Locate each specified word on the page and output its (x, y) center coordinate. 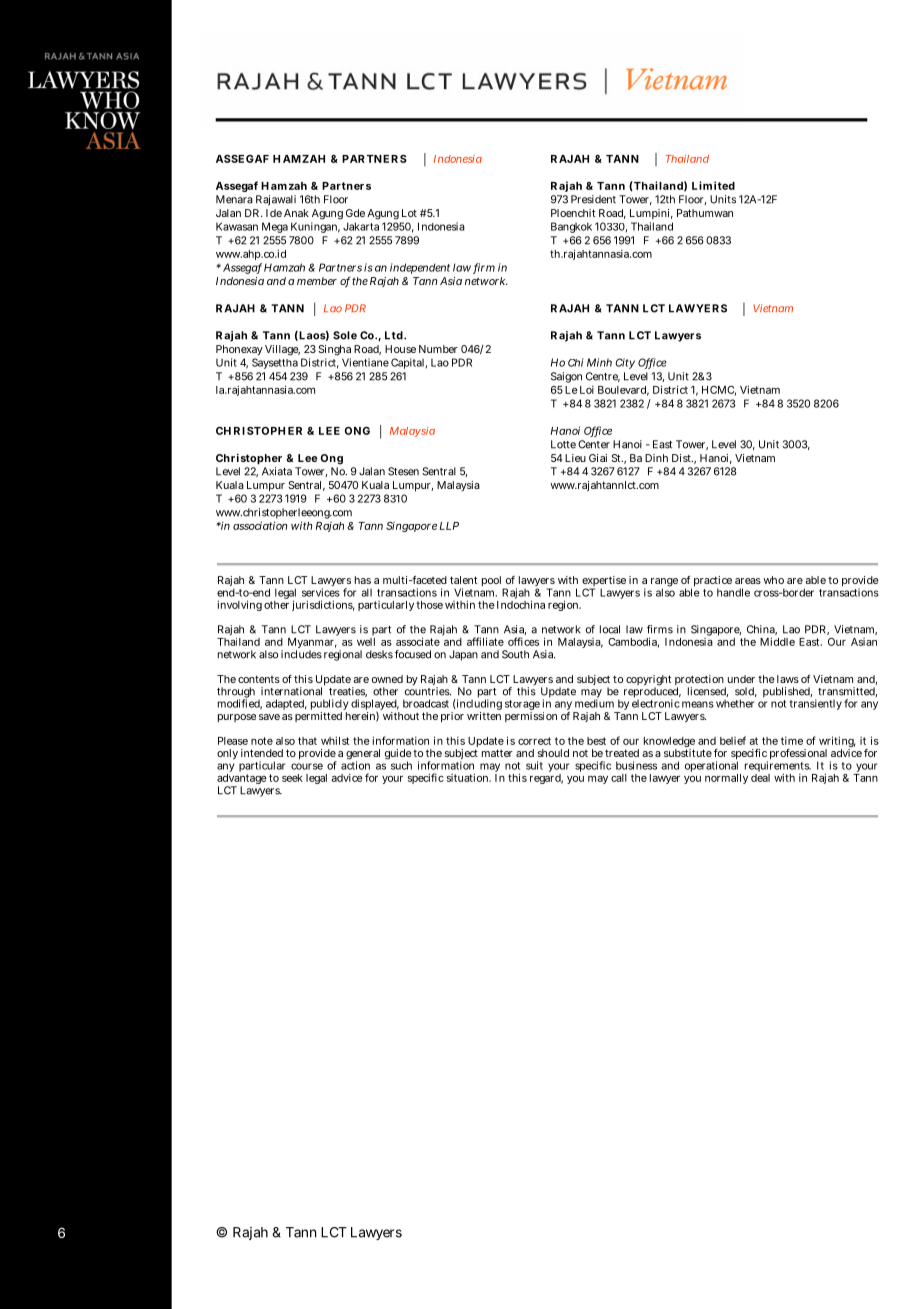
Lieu (575, 458)
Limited (713, 185)
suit (534, 765)
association (260, 525)
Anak (296, 213)
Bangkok (571, 227)
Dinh (656, 458)
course (307, 766)
